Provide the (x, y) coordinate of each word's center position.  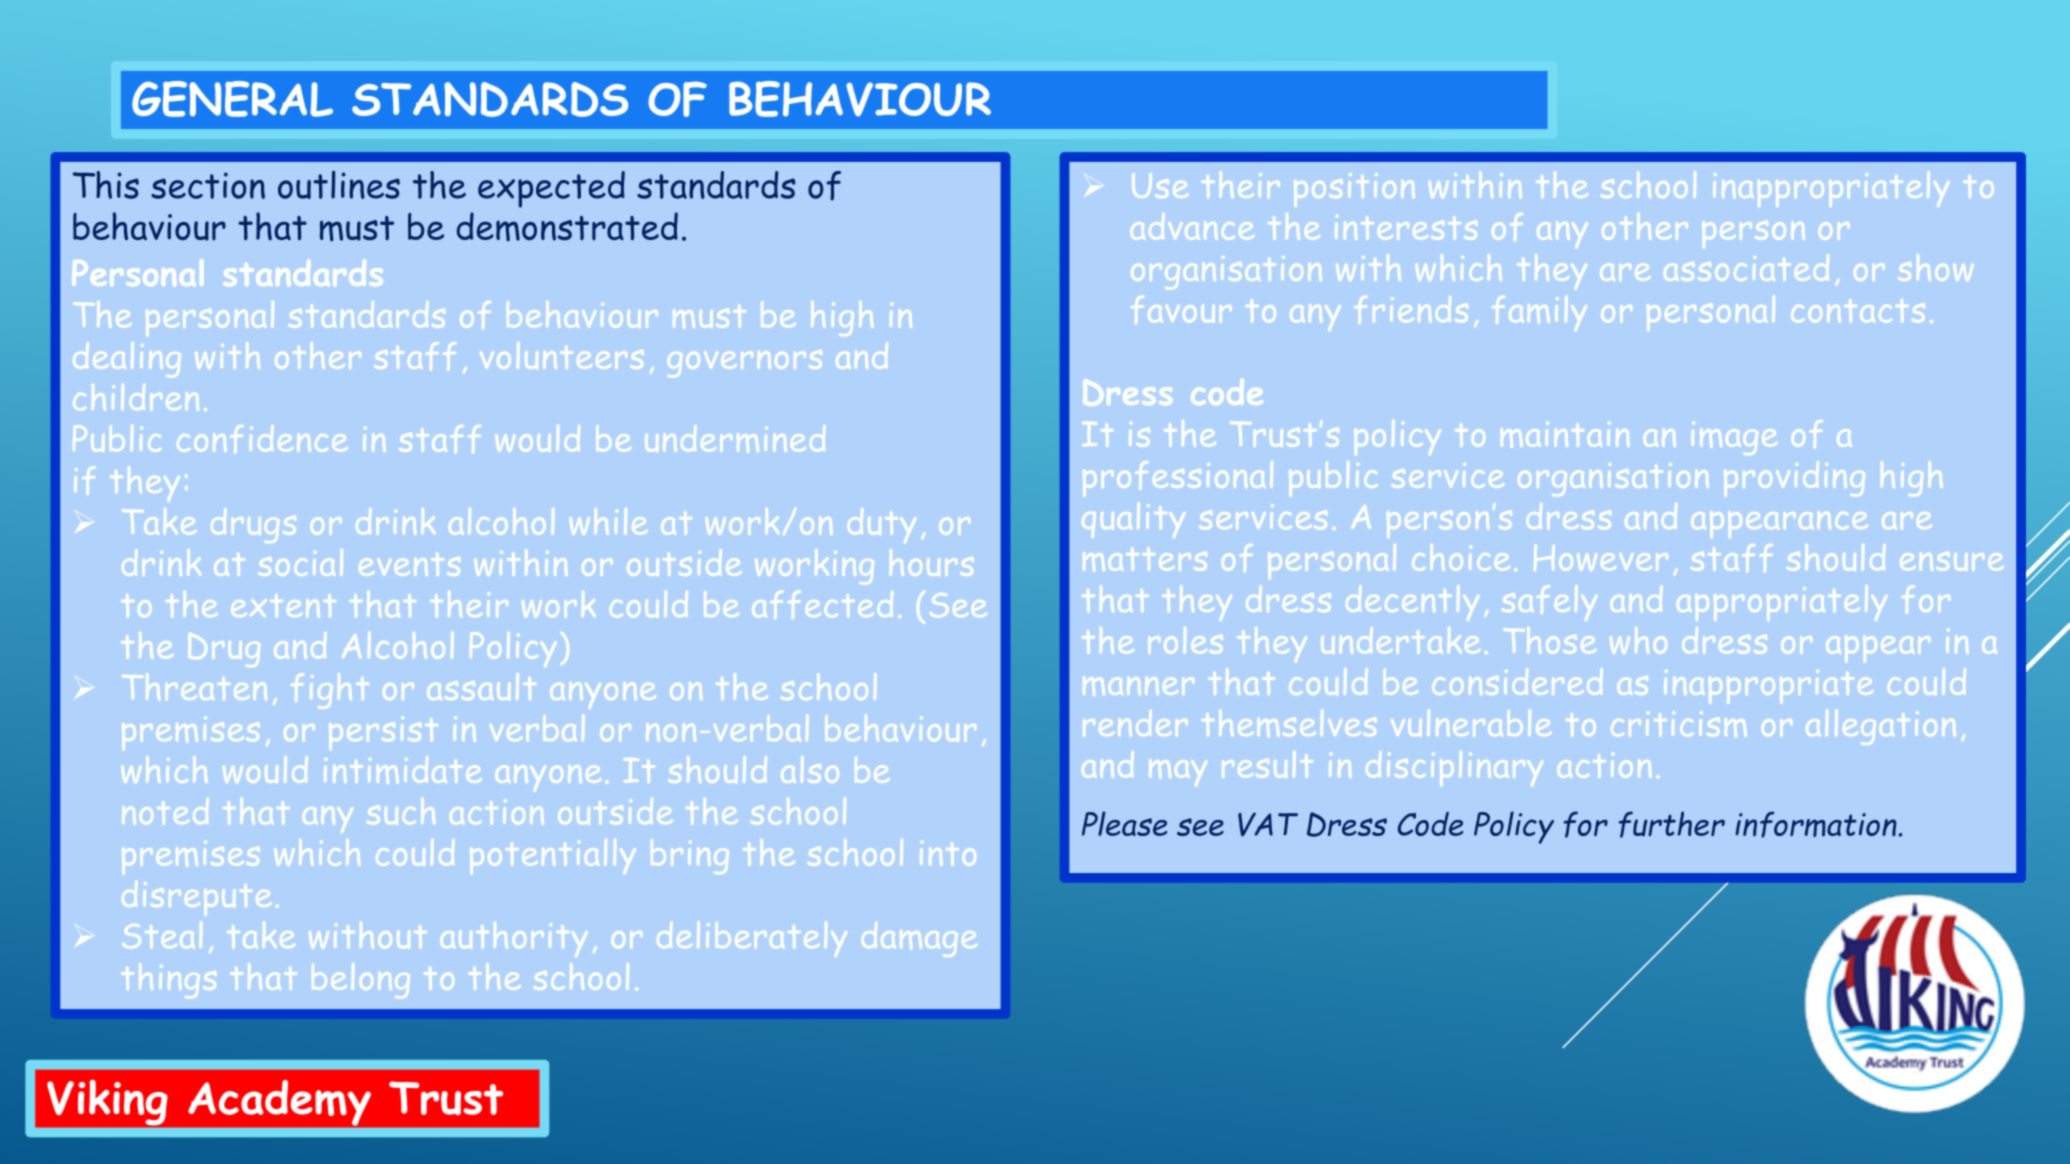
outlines (339, 185)
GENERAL (232, 99)
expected (551, 189)
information (1817, 824)
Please (1124, 823)
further (1671, 824)
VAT (1268, 824)
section (208, 185)
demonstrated (567, 226)
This (106, 185)
